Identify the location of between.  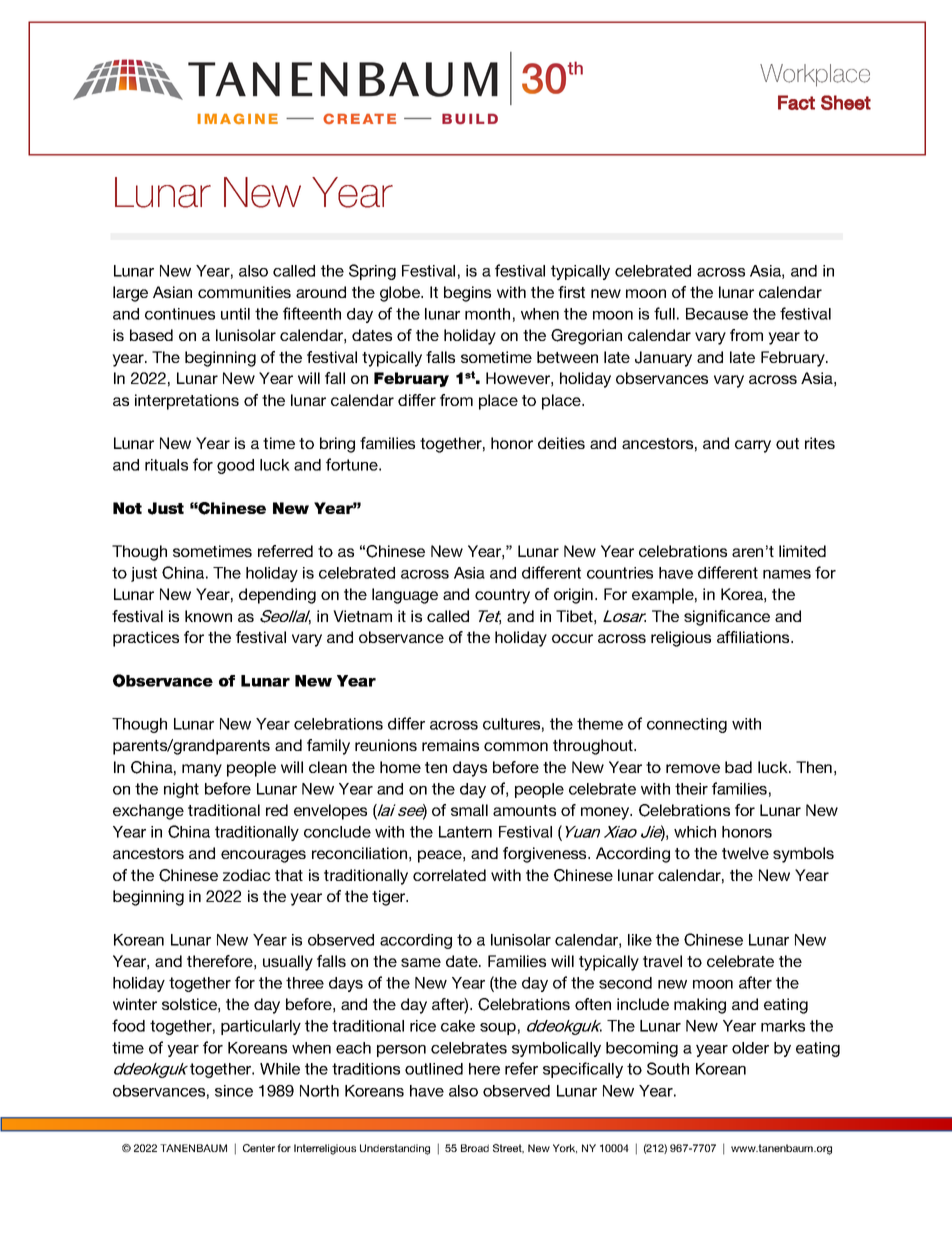
(567, 357).
